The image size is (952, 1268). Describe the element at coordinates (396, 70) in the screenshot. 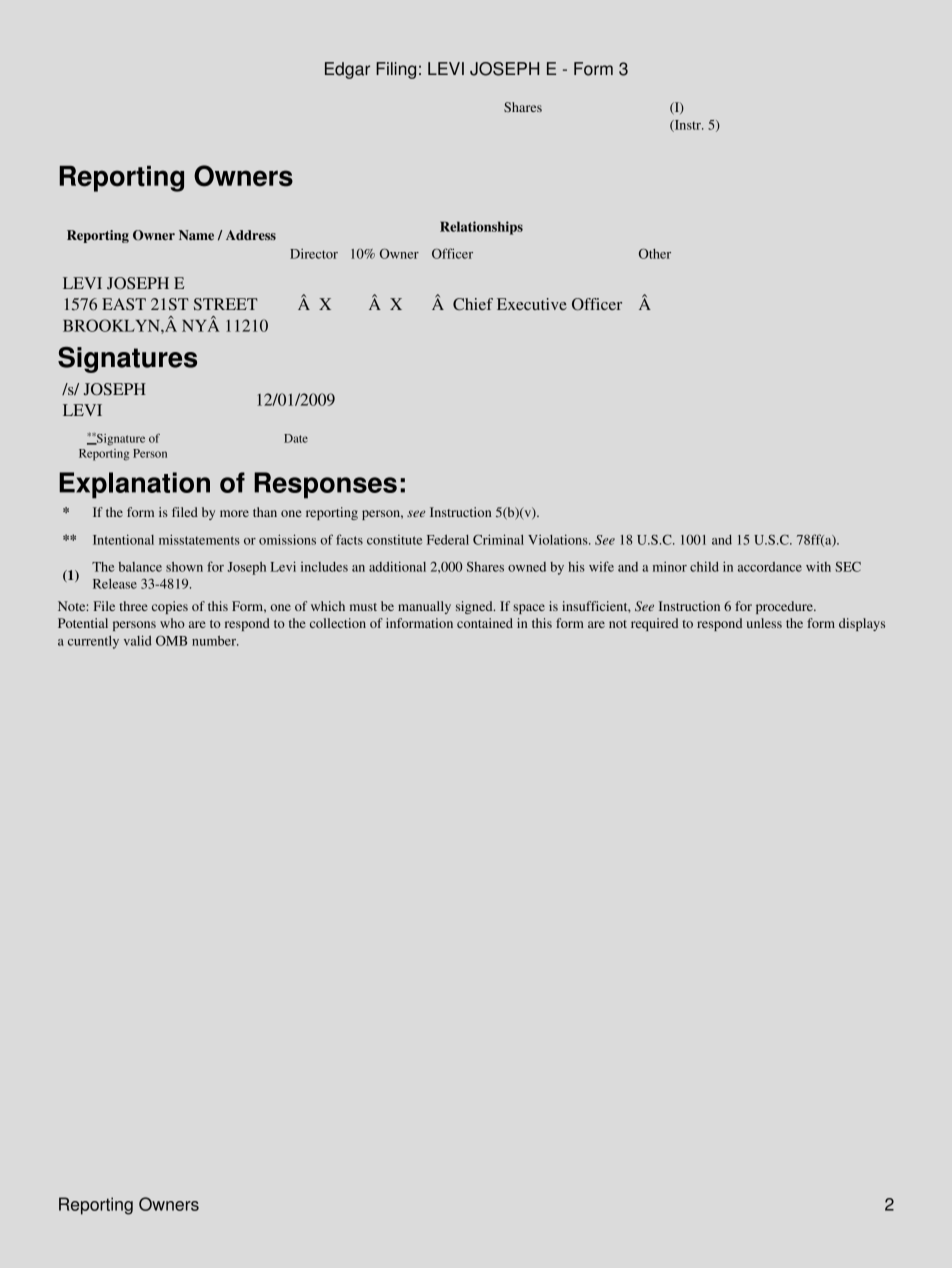

I see `Filing` at that location.
